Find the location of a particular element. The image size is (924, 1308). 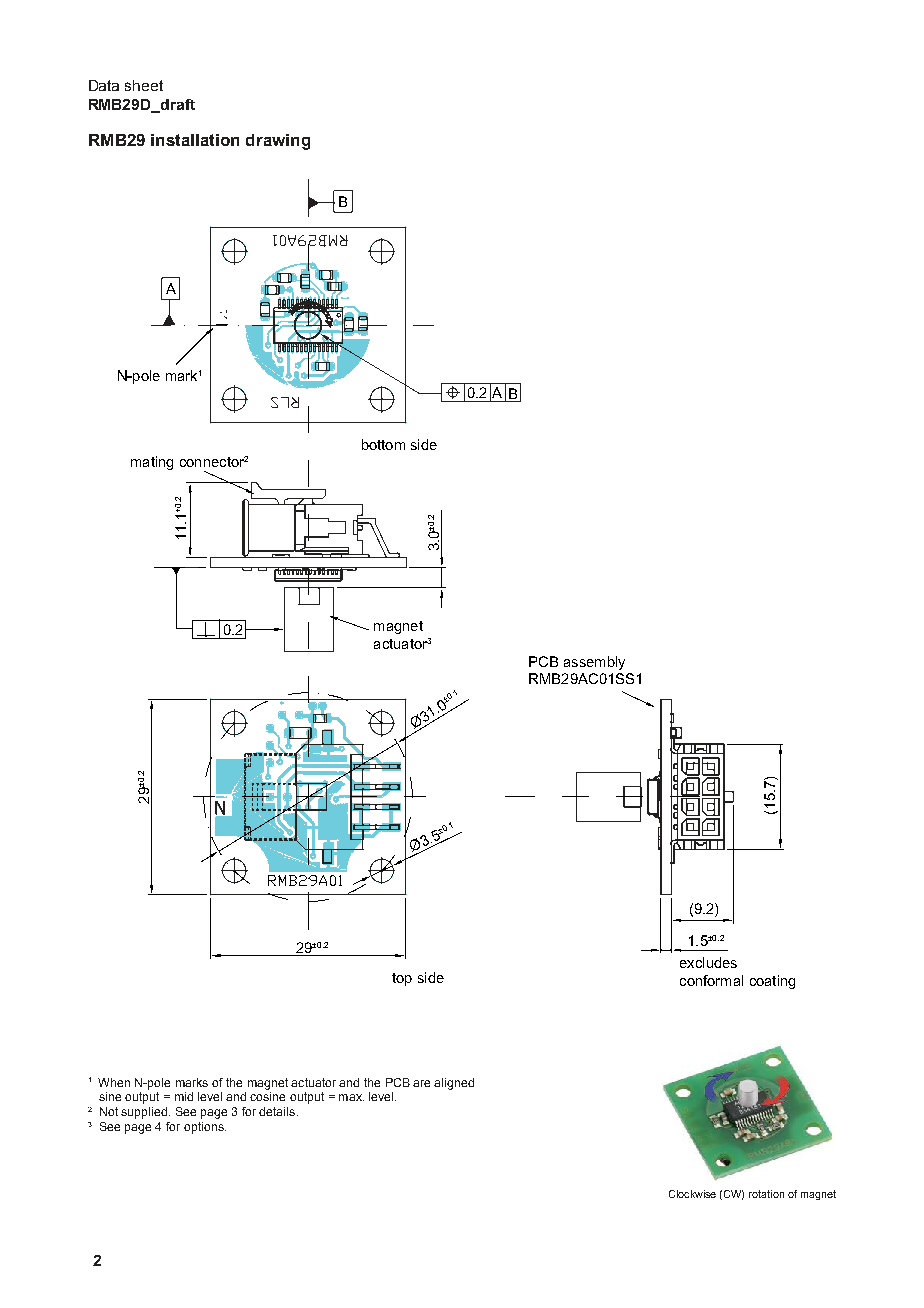

aligned is located at coordinates (454, 1084).
